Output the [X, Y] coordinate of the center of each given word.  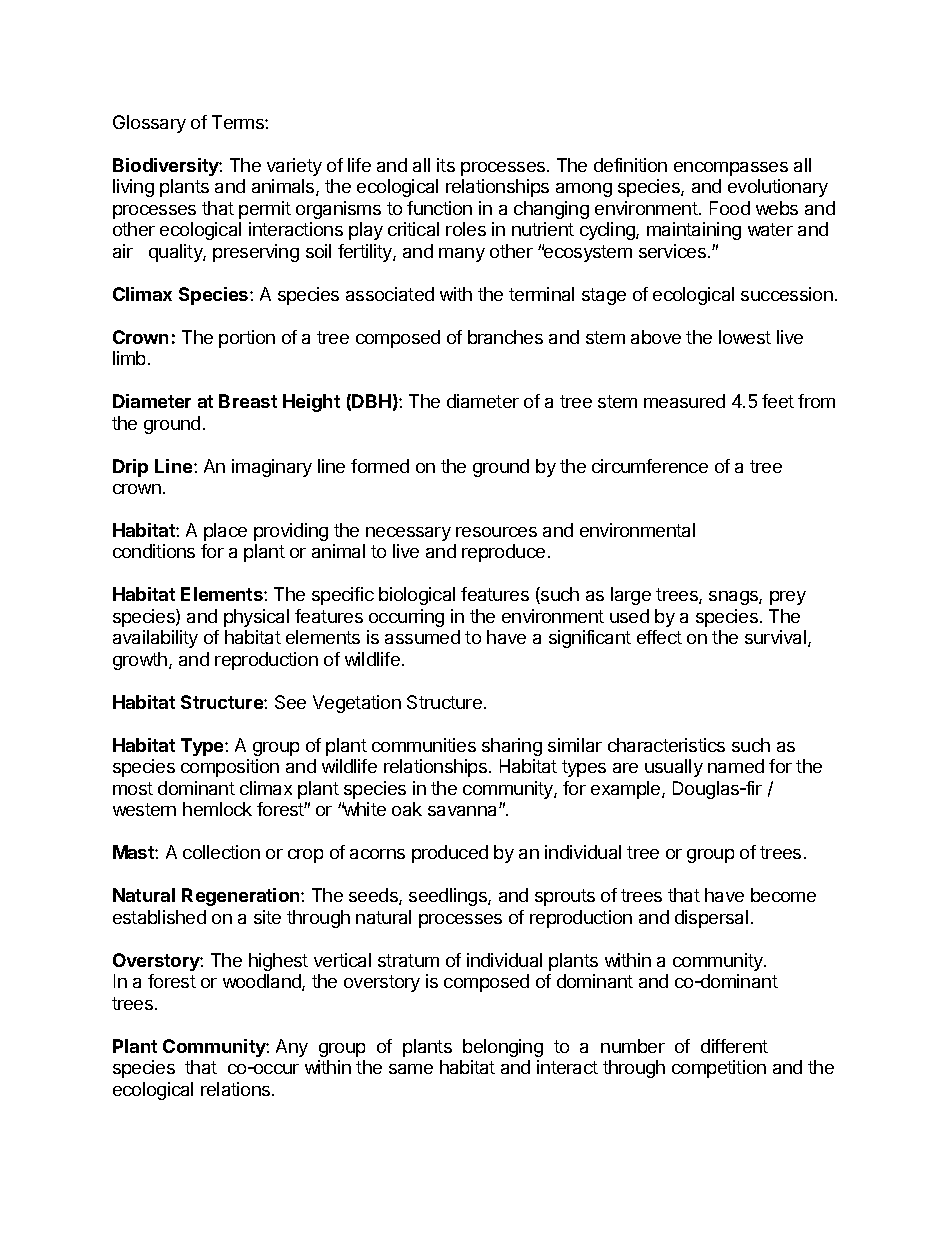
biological [417, 596]
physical [256, 618]
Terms [239, 122]
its [446, 165]
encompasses [731, 169]
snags [734, 598]
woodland [263, 982]
